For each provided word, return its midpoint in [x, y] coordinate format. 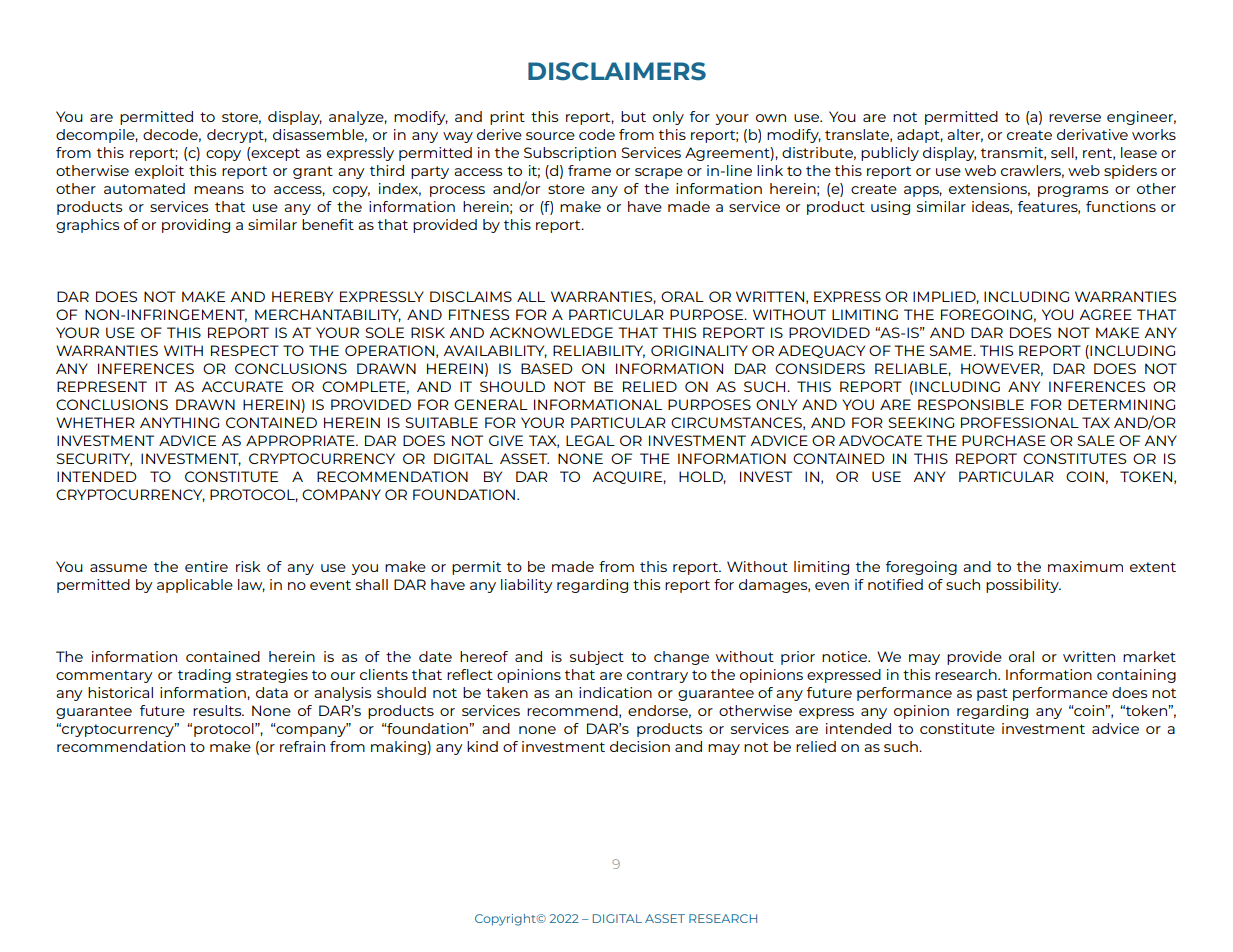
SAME [951, 350]
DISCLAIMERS [617, 71]
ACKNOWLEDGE [551, 332]
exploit [159, 172]
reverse [1075, 118]
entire [206, 566]
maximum [1085, 566]
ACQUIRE [628, 477]
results [218, 710]
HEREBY [302, 296]
